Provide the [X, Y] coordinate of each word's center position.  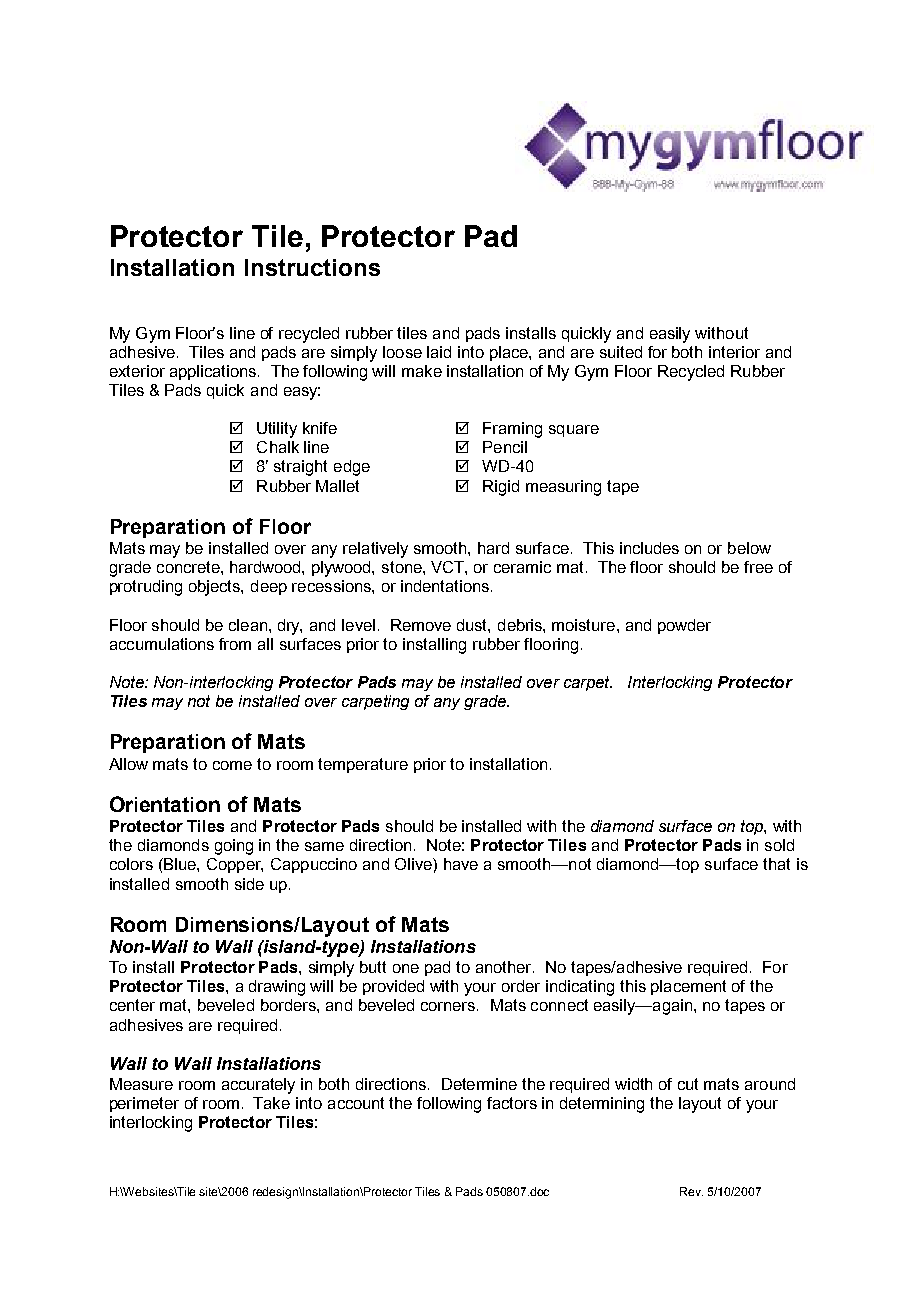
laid [439, 352]
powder [684, 626]
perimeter [144, 1104]
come [232, 765]
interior [734, 352]
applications [214, 372]
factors [512, 1103]
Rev [691, 1191]
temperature [363, 765]
